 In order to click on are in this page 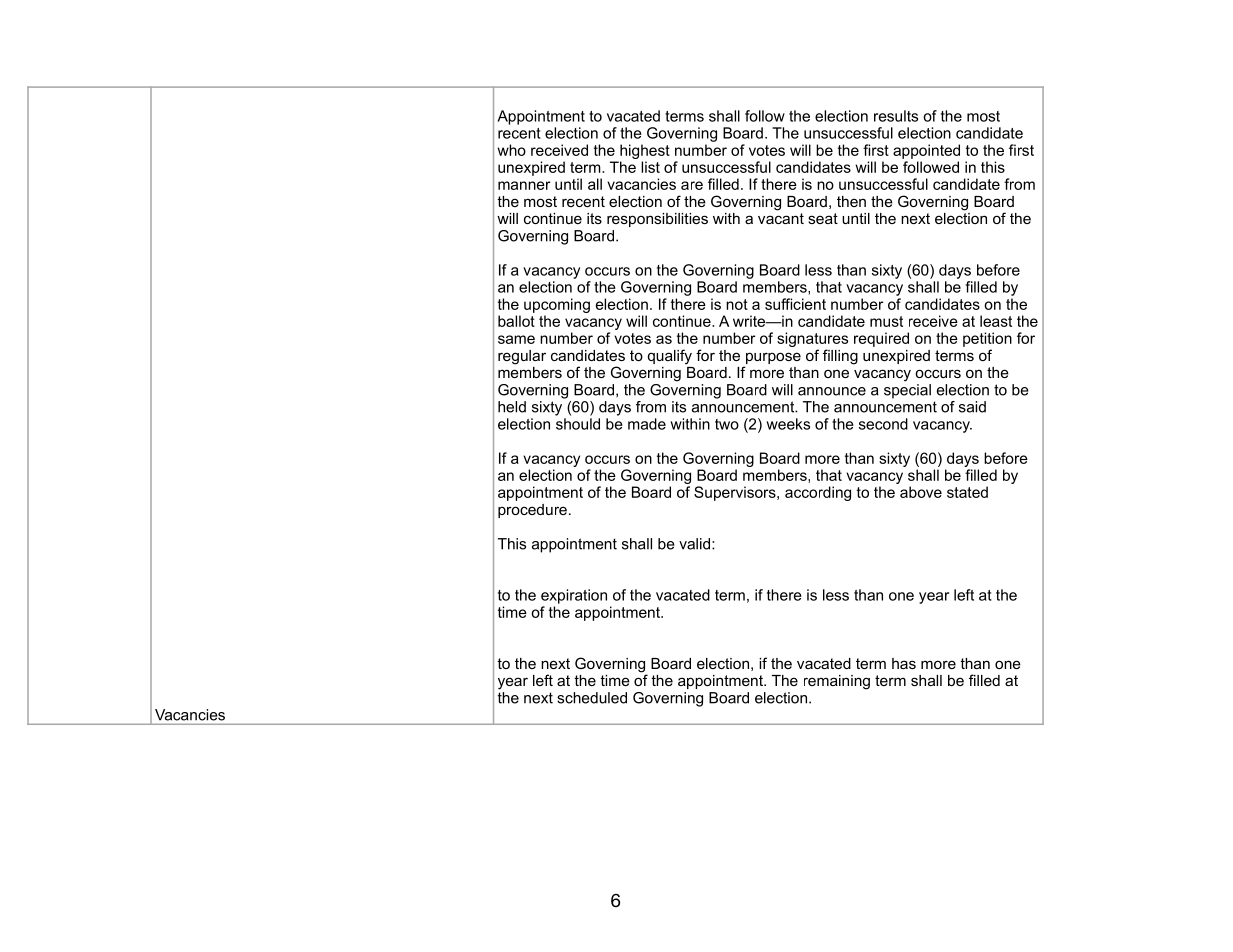, I will do `click(692, 185)`.
